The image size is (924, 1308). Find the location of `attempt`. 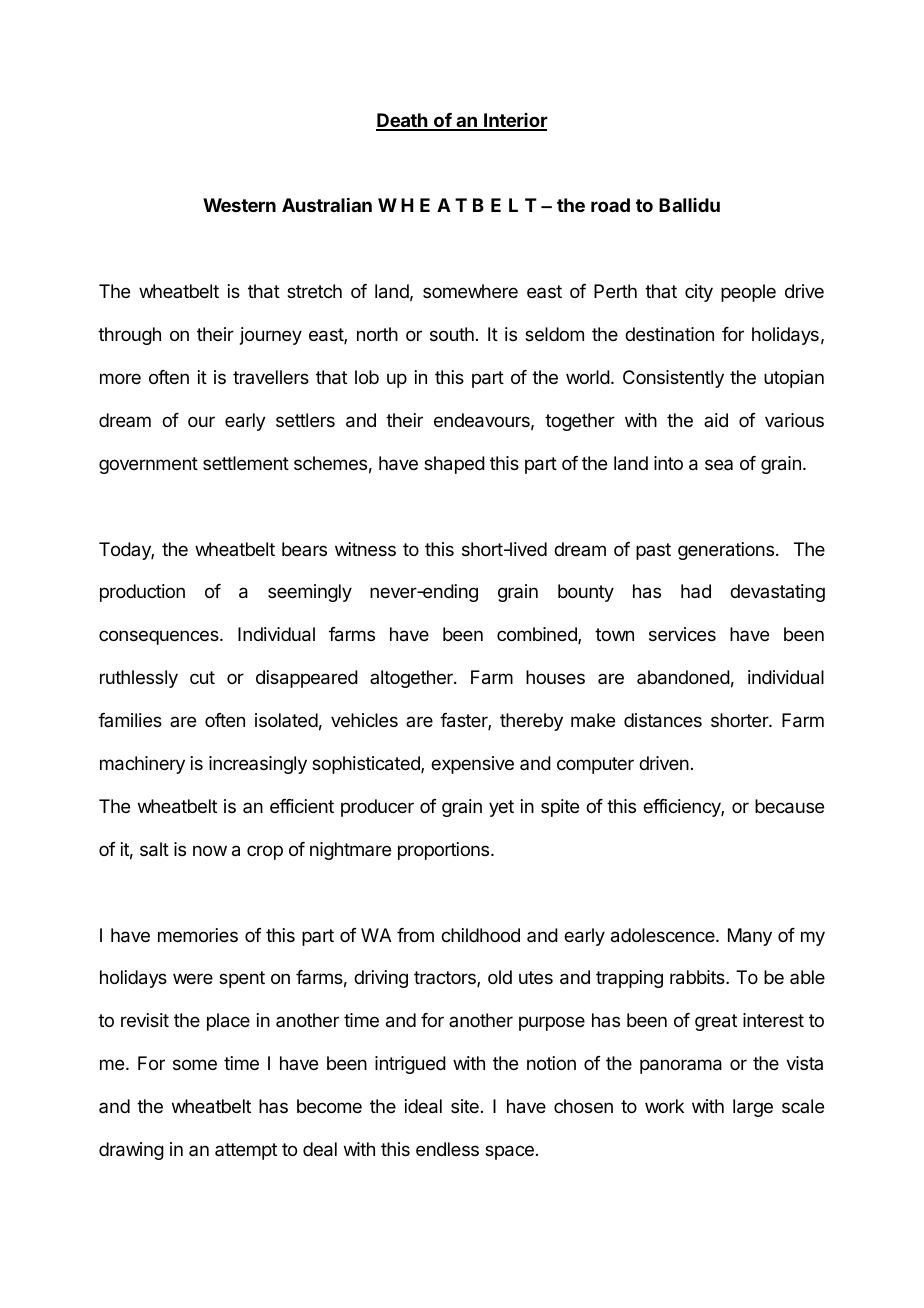

attempt is located at coordinates (246, 1151).
